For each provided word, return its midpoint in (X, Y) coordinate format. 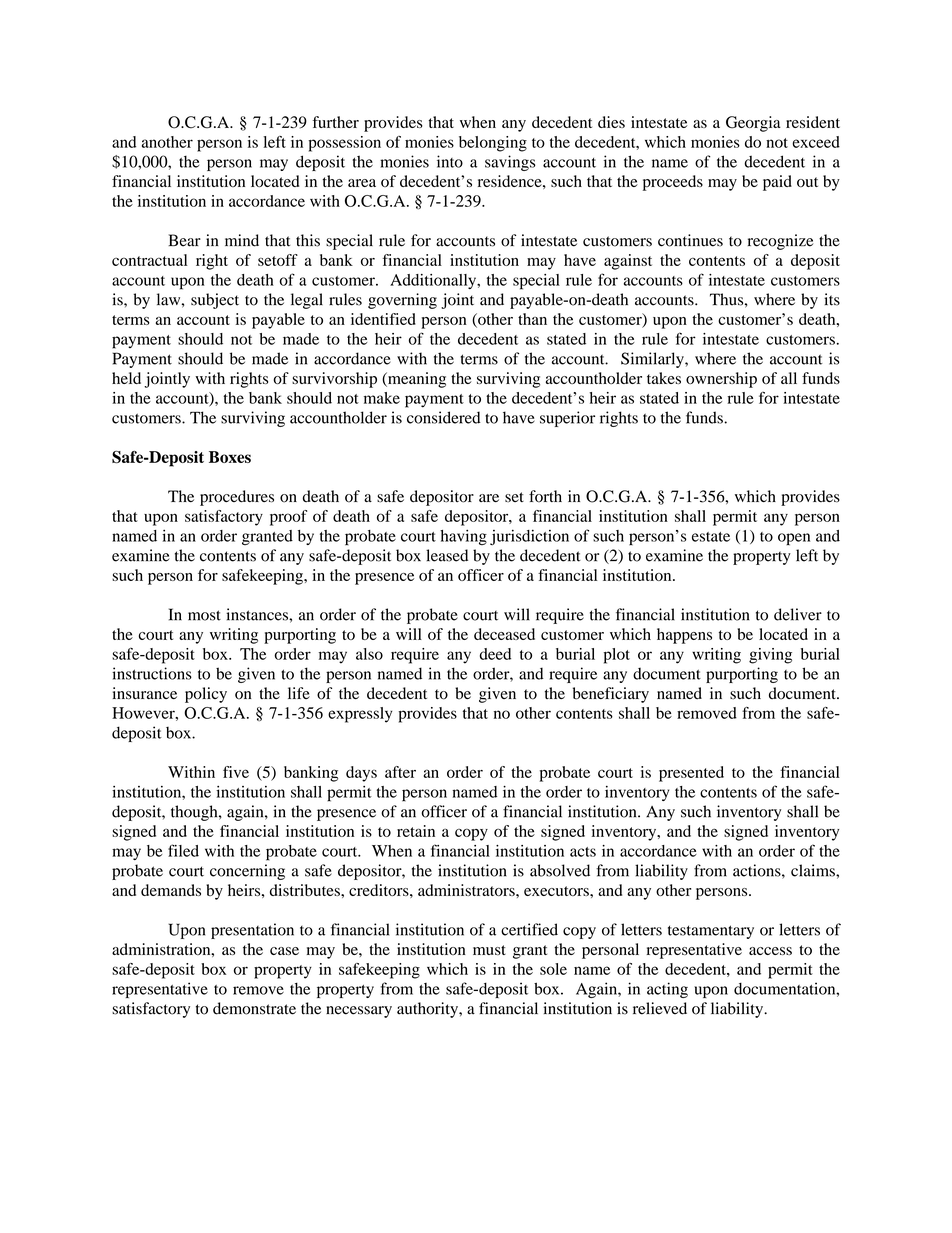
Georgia (753, 124)
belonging (493, 144)
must (489, 950)
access (770, 951)
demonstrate (254, 1008)
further (335, 122)
